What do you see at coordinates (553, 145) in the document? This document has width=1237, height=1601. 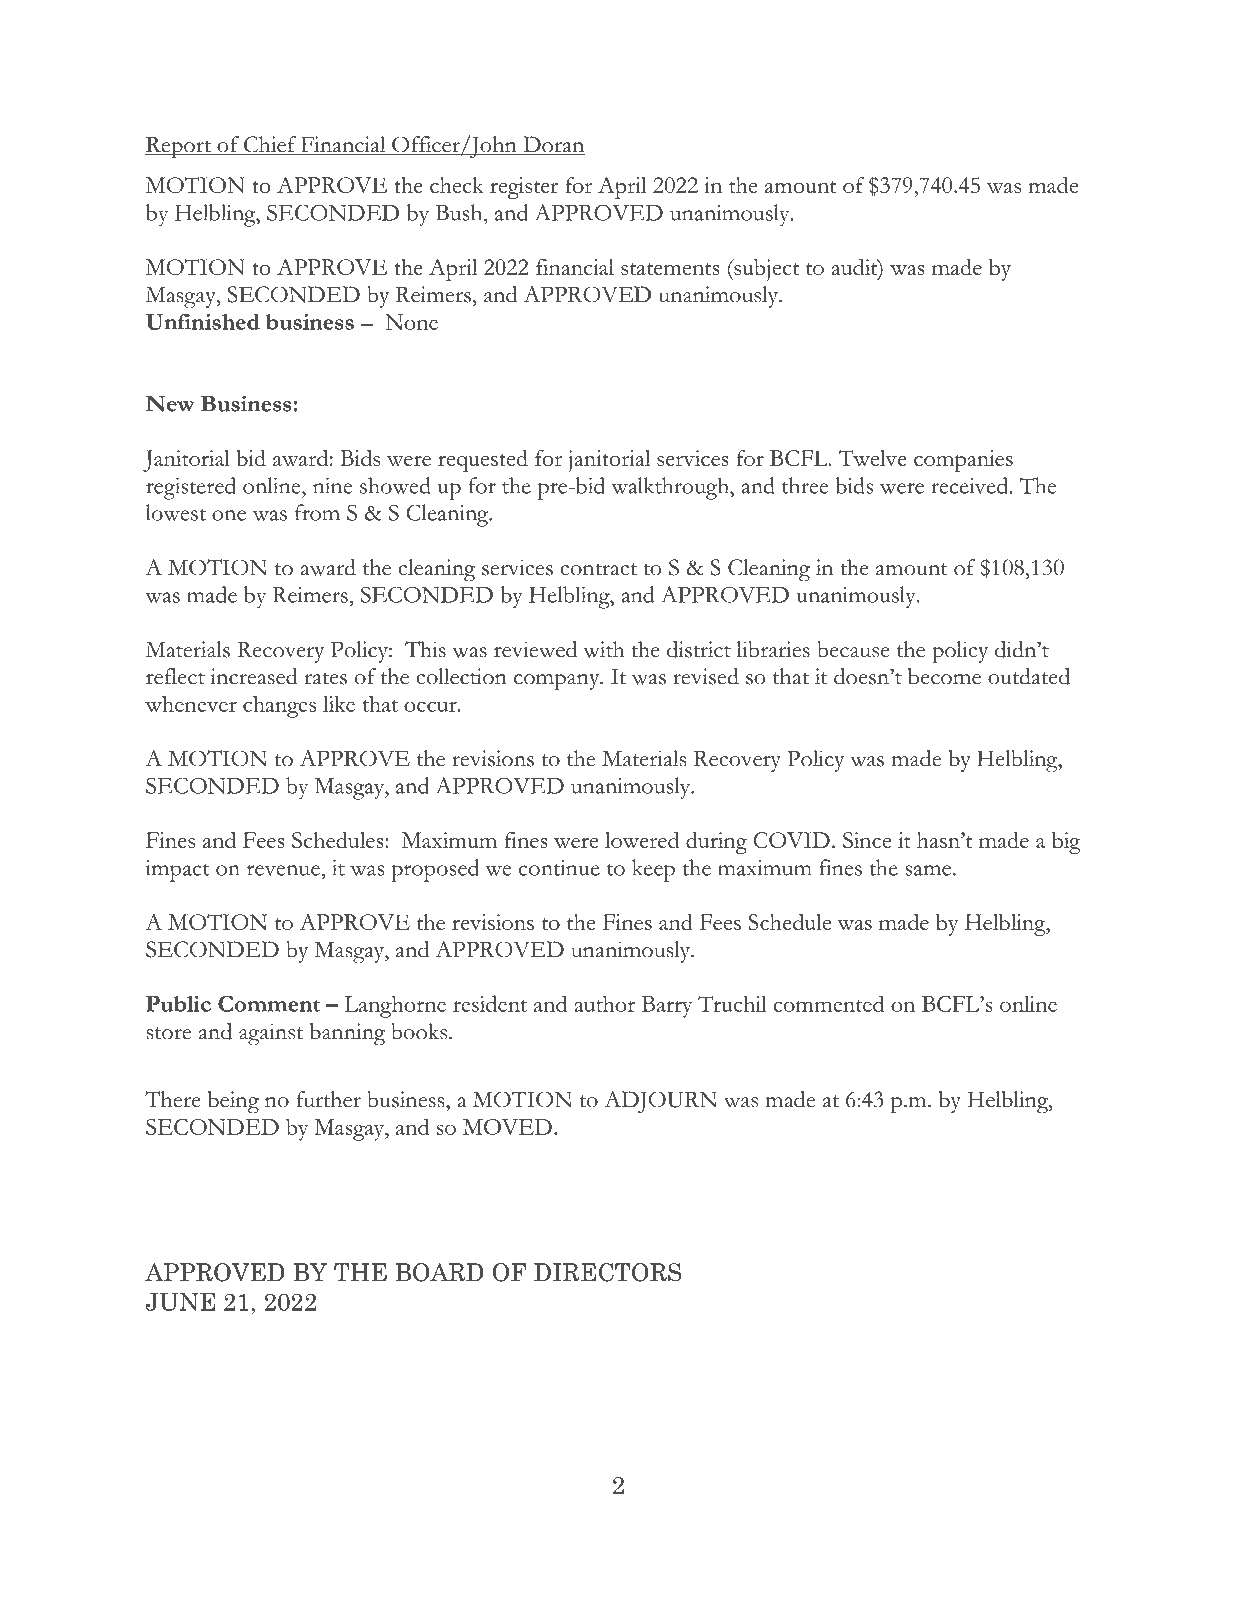 I see `Doran` at bounding box center [553, 145].
